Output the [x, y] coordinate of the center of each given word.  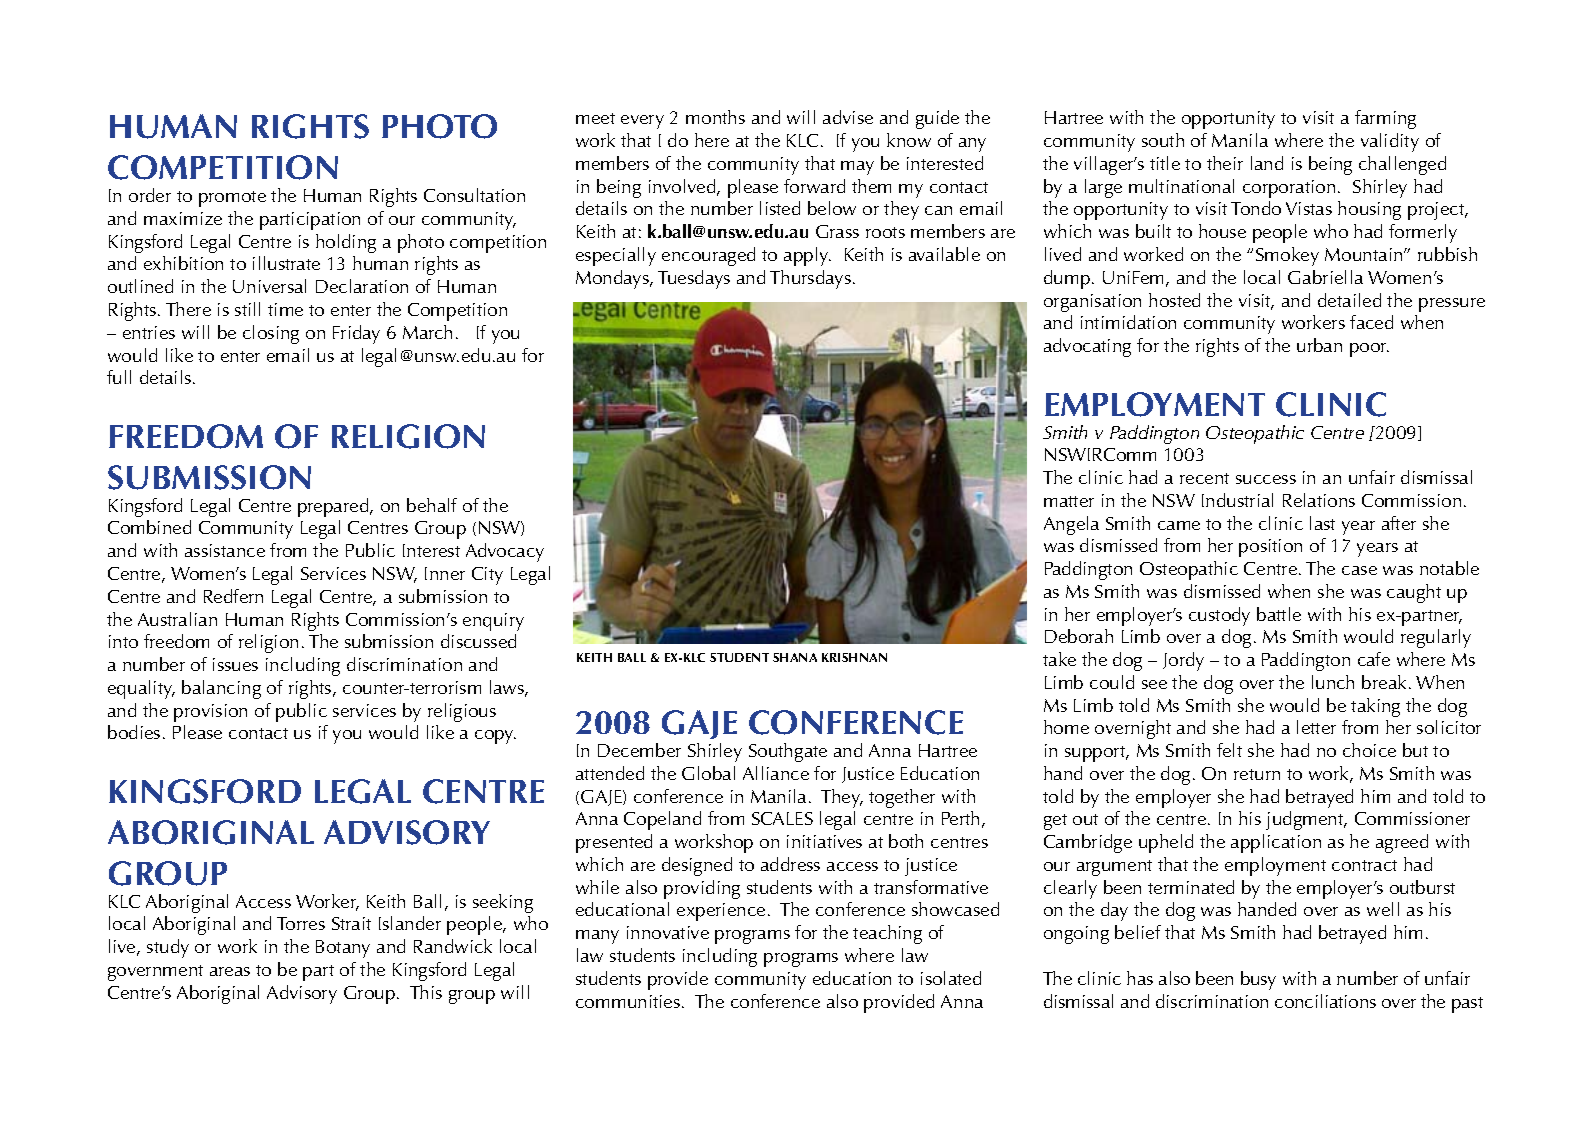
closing [271, 334]
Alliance [776, 773]
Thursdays [810, 279]
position [1270, 548]
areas [230, 971]
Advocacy [505, 552]
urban [1319, 345]
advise [848, 117]
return [1257, 774]
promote [232, 199]
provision [210, 713]
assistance [225, 550]
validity [1390, 142]
